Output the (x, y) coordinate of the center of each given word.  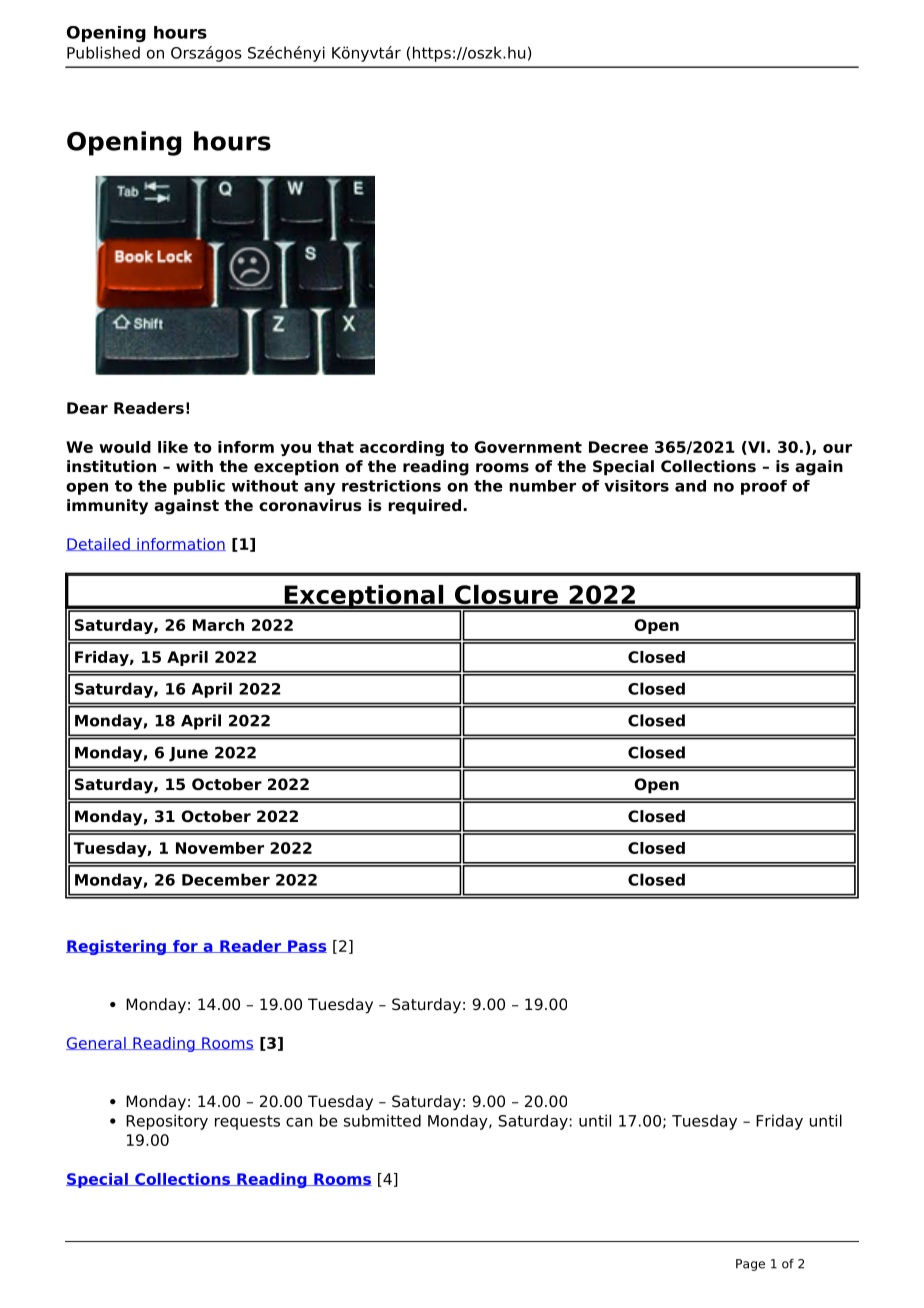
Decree (618, 447)
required (424, 507)
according (402, 448)
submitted (382, 1120)
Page (750, 1265)
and (690, 486)
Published (103, 52)
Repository (167, 1122)
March (218, 625)
